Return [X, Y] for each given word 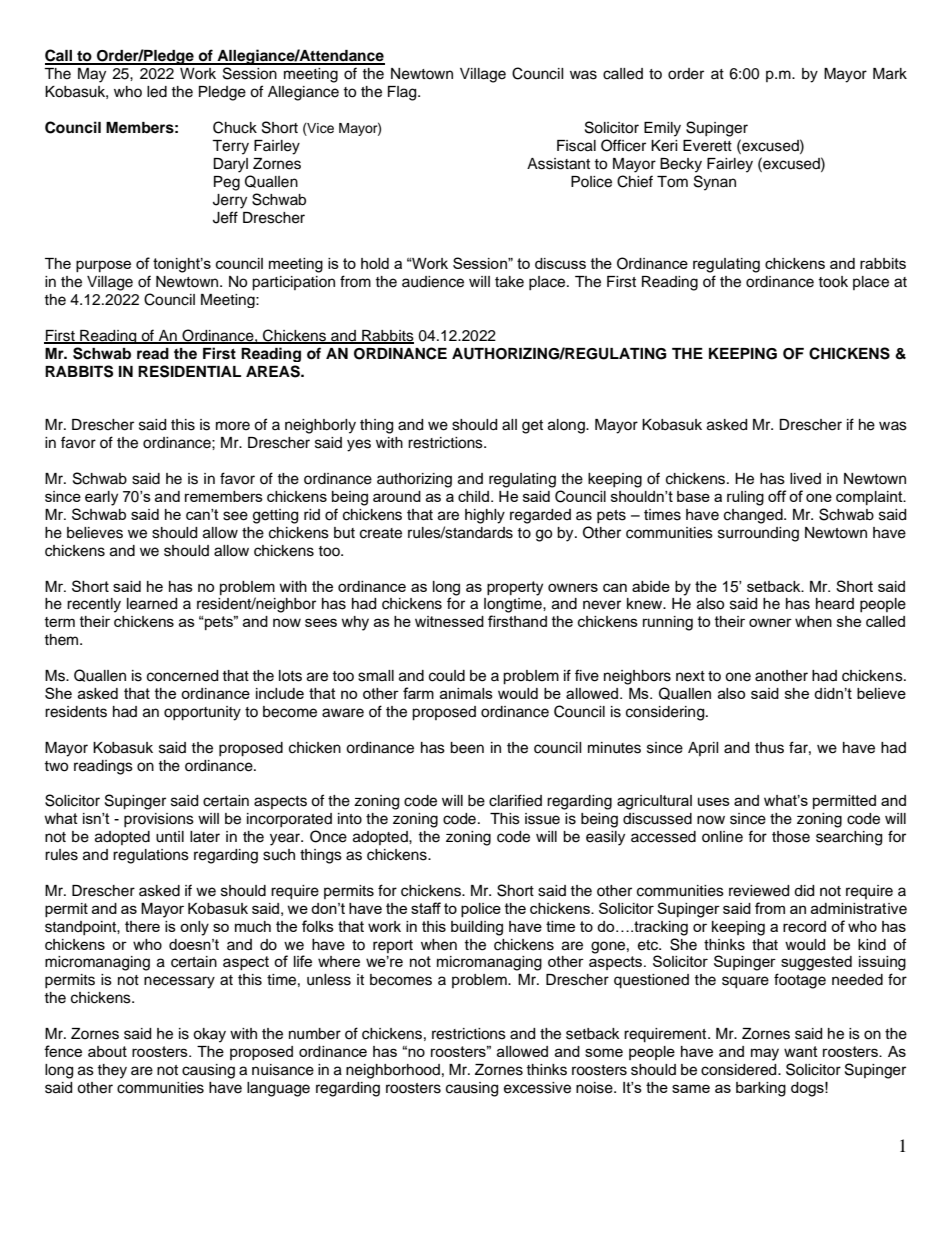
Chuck [235, 127]
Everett [707, 146]
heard [835, 604]
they [112, 1071]
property [515, 588]
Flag [403, 93]
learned [152, 604]
